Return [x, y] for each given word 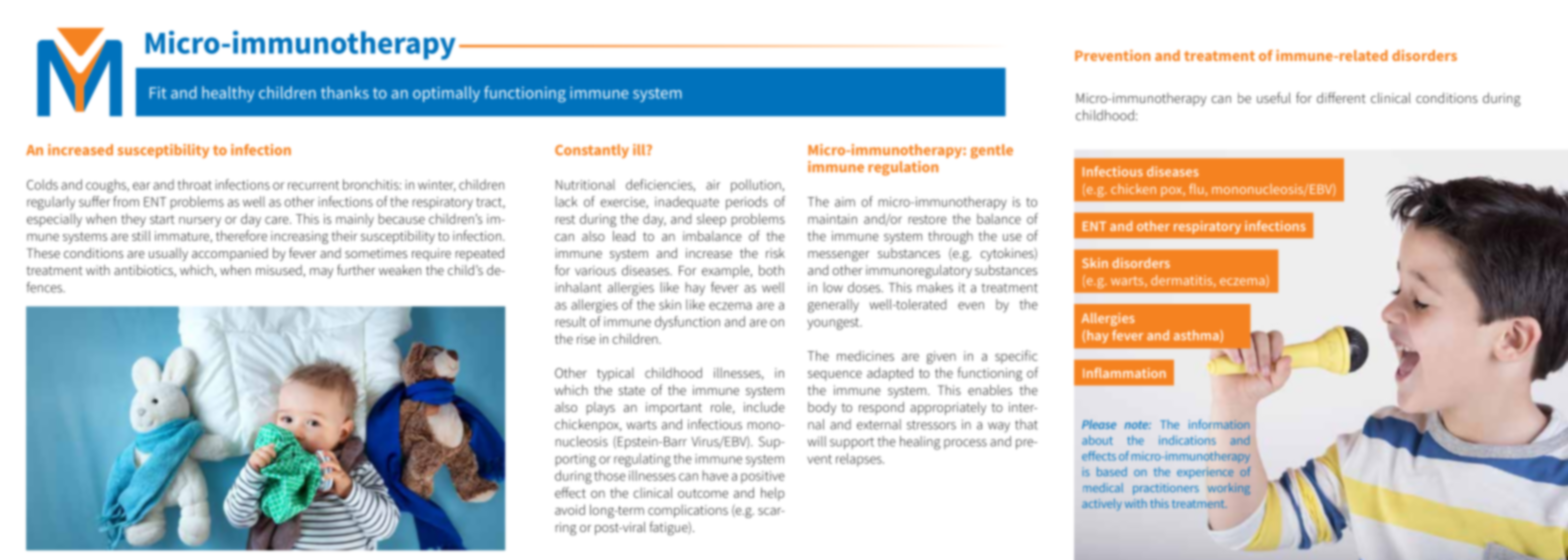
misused [280, 271]
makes [935, 287]
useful [1274, 97]
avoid [570, 509]
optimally [446, 94]
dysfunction [687, 323]
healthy [228, 94]
